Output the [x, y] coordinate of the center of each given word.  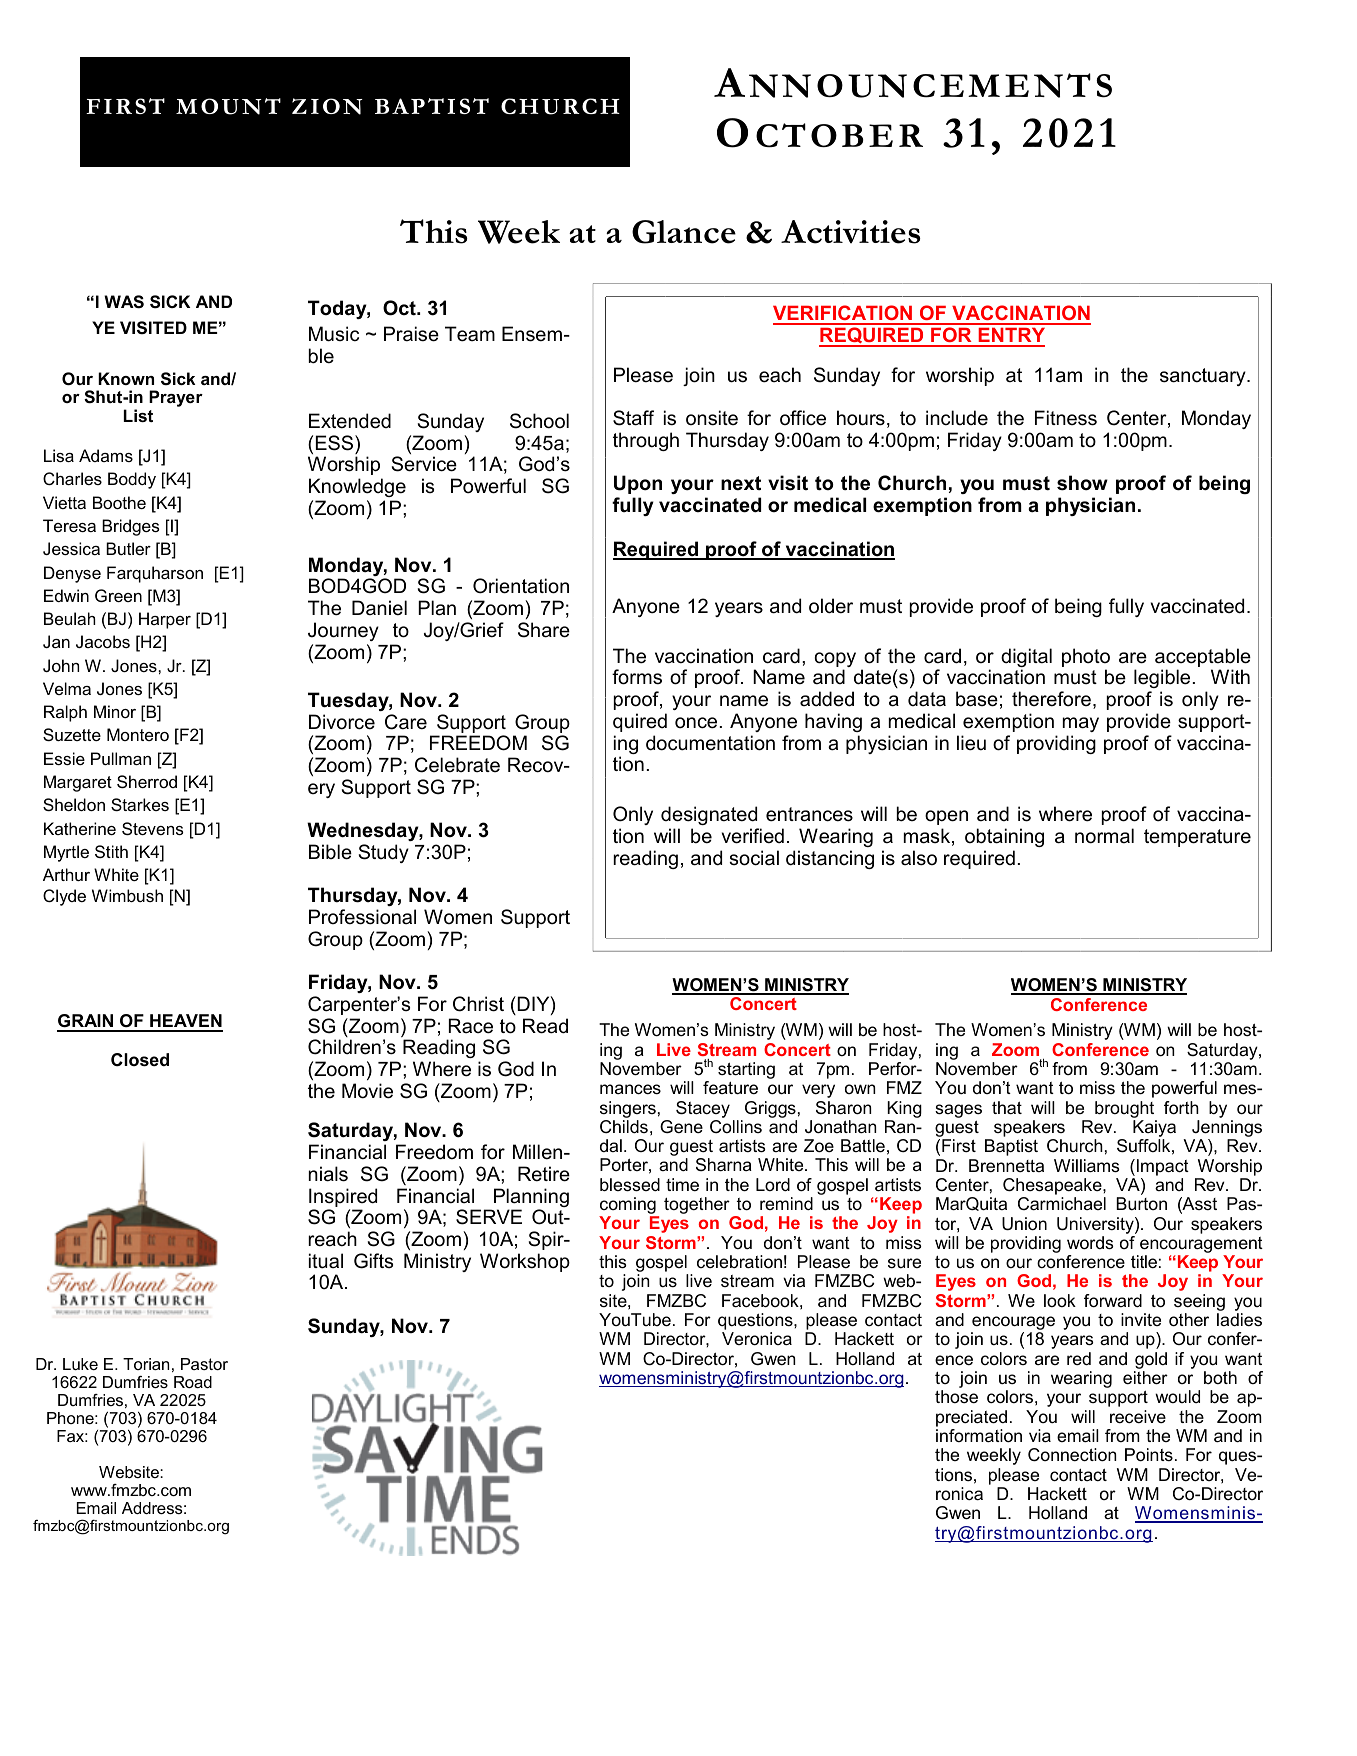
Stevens [153, 828]
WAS [124, 302]
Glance [684, 232]
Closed [140, 1060]
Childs [624, 1127]
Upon [638, 484]
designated [710, 817]
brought [1124, 1109]
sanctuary [1204, 377]
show [1082, 483]
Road [193, 1382]
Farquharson [155, 574]
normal [1104, 836]
